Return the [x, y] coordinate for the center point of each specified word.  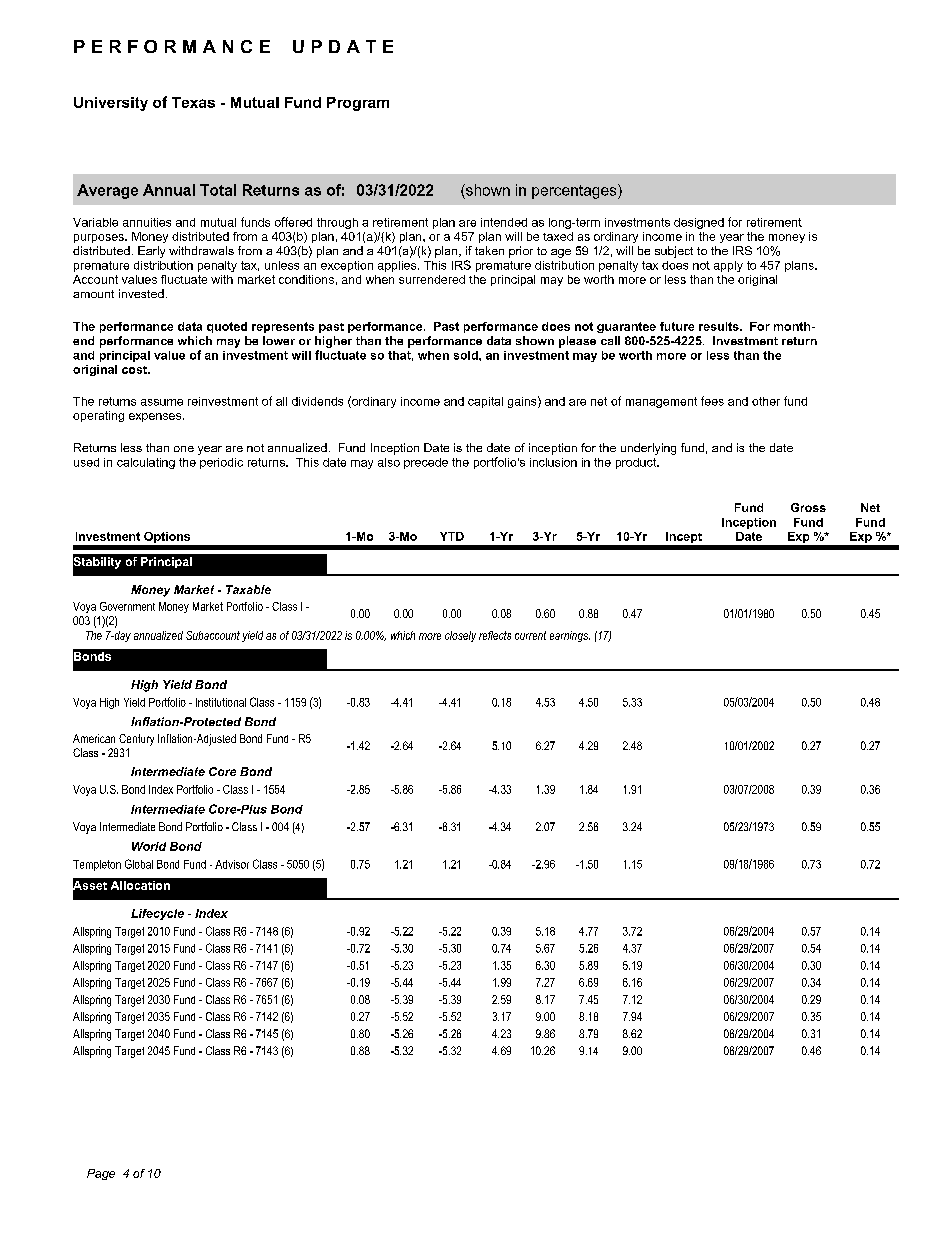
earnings [570, 636]
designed [699, 223]
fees [712, 401]
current [530, 635]
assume [162, 402]
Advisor [232, 864]
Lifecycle [157, 914]
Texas [193, 102]
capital [485, 402]
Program [358, 104]
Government [127, 606]
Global [139, 864]
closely [460, 636]
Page [101, 1174]
